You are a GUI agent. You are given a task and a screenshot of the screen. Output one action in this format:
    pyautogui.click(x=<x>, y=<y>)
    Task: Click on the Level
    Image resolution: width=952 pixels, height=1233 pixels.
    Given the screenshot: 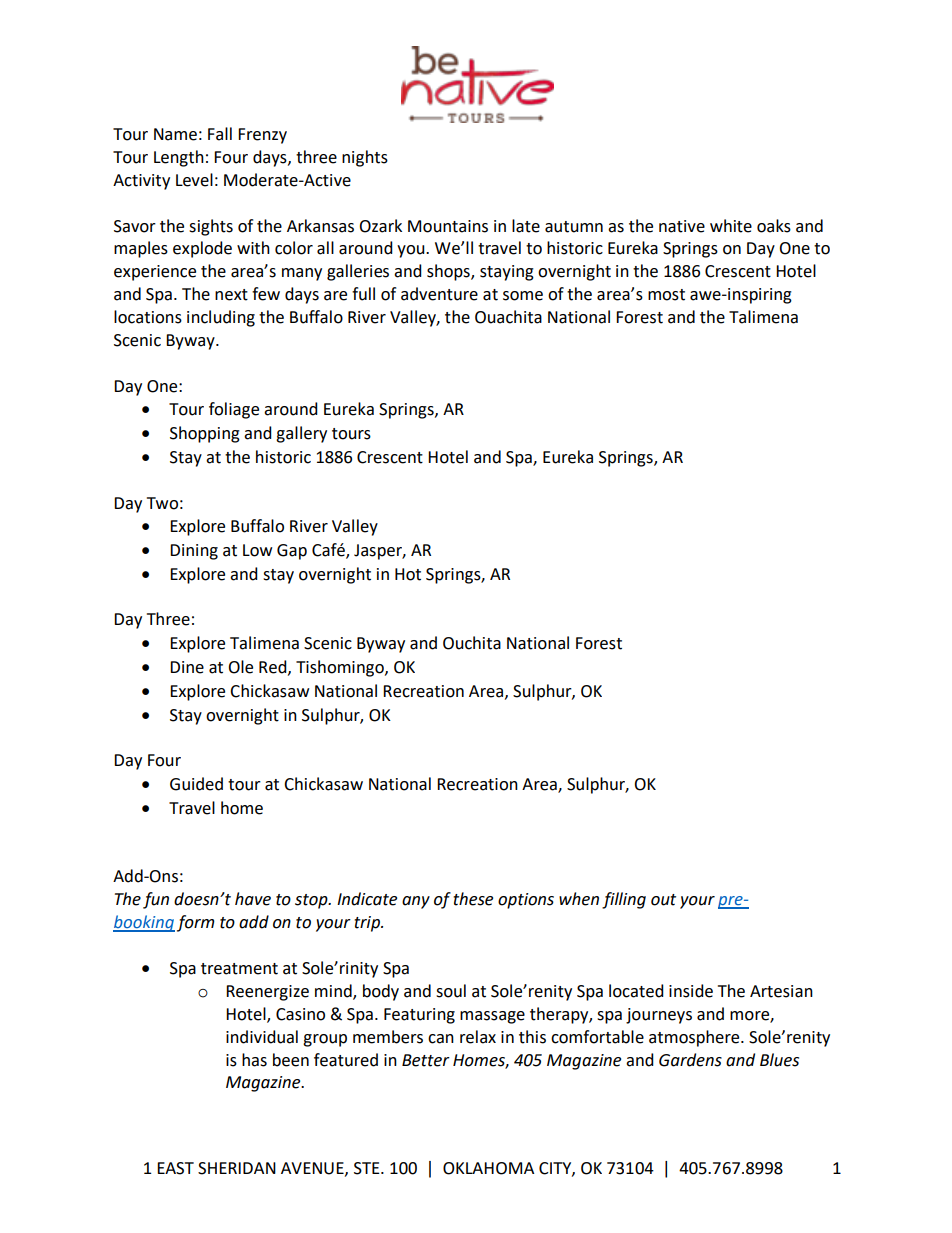 What is the action you would take?
    pyautogui.click(x=194, y=180)
